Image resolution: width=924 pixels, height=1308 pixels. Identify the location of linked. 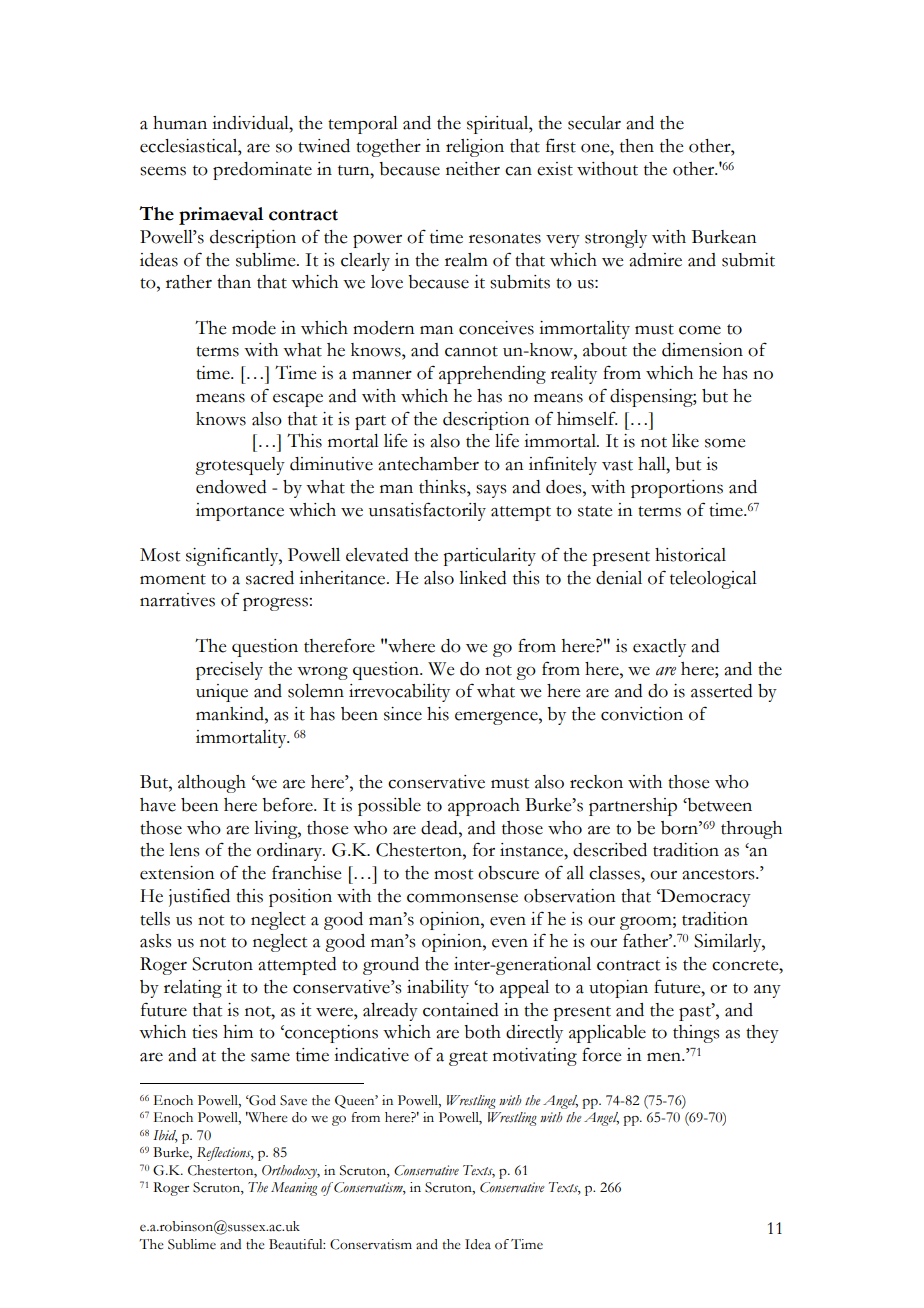
(483, 578).
